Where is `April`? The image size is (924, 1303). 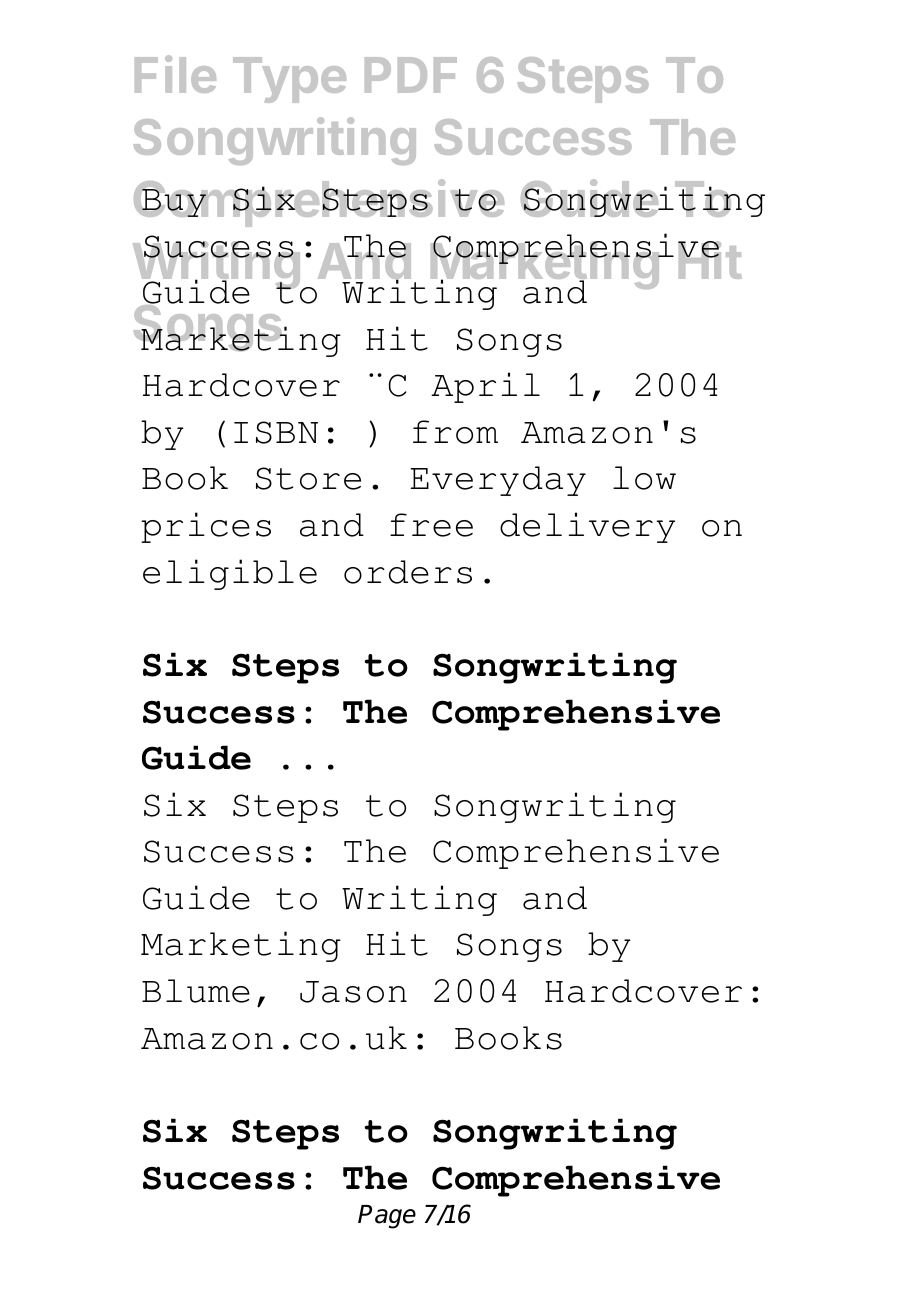 April is located at coordinates (485, 387).
